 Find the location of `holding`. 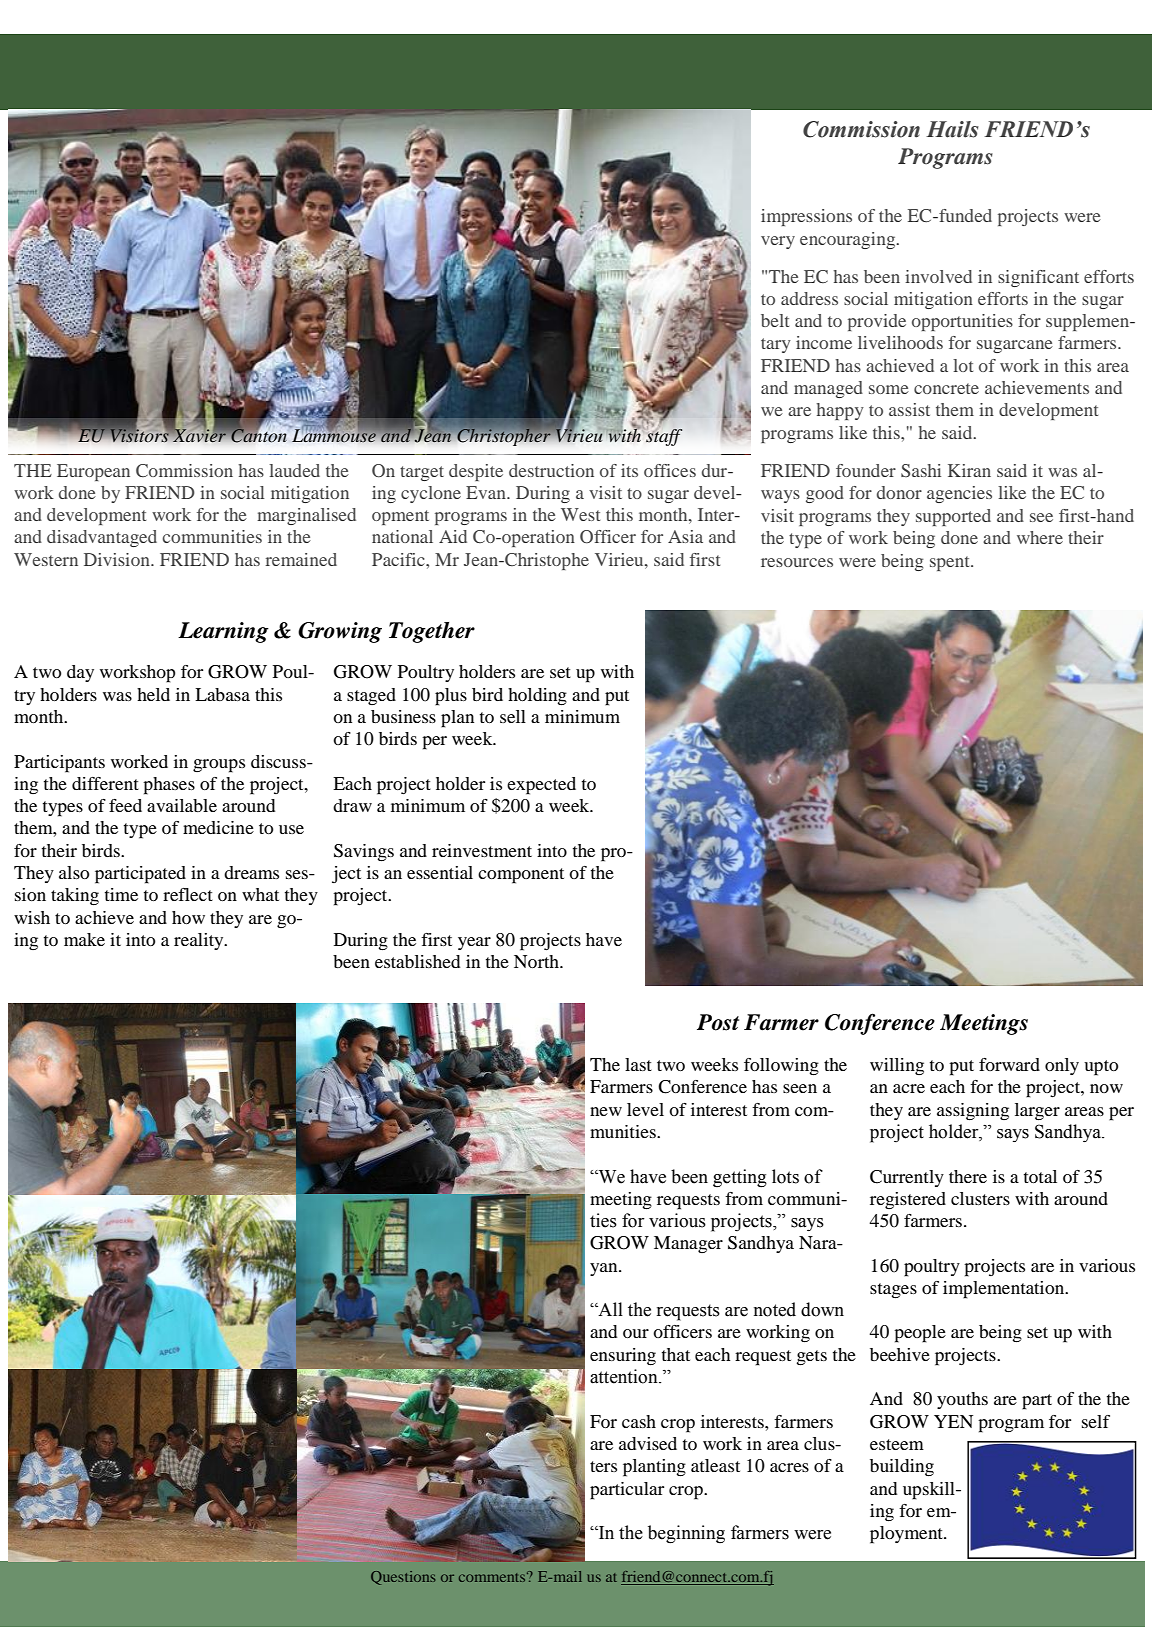

holding is located at coordinates (537, 697).
